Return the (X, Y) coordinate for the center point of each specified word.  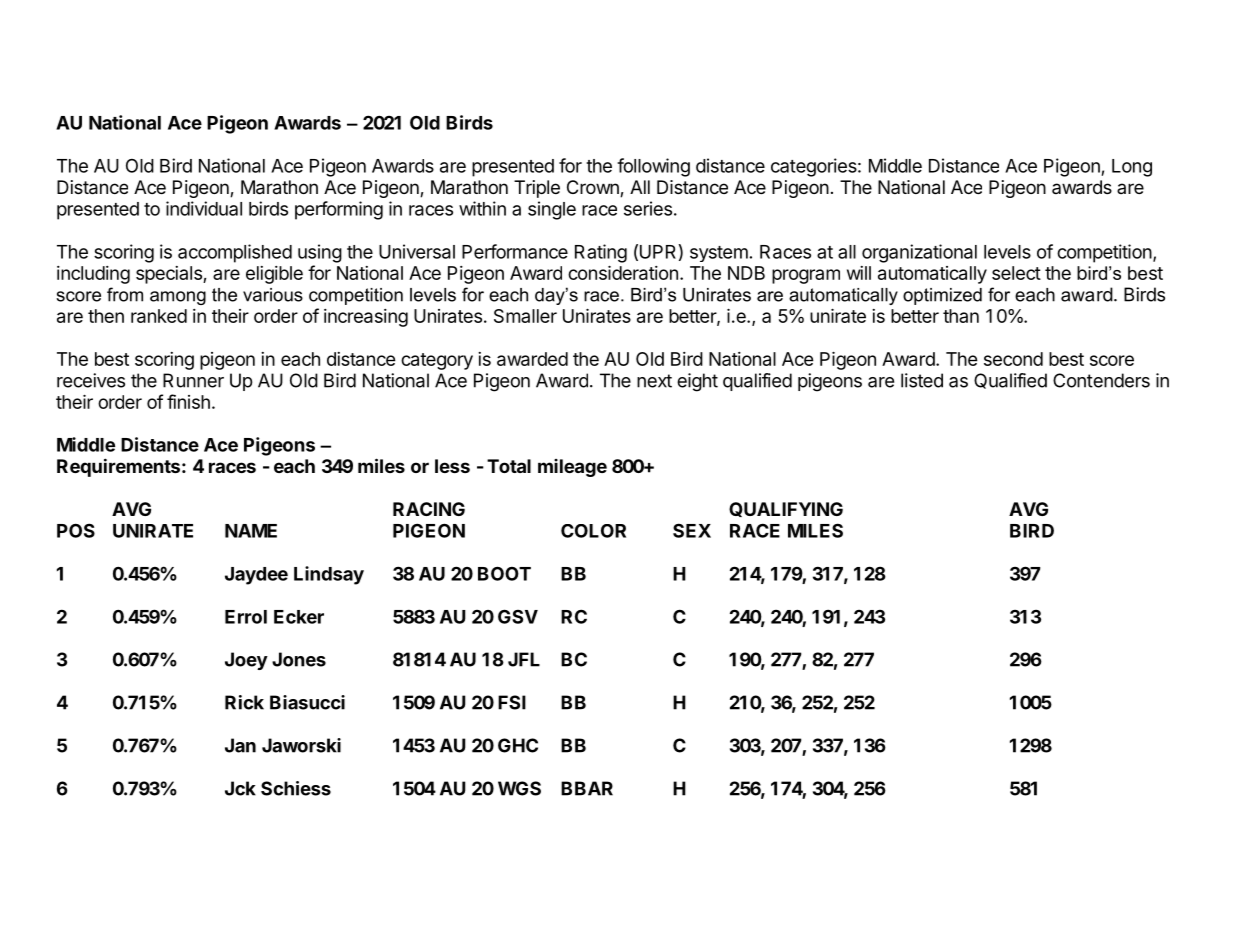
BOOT (504, 573)
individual (204, 208)
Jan (240, 745)
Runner (193, 380)
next (654, 381)
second (1013, 359)
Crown (594, 188)
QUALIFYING (786, 509)
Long (1132, 168)
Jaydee (256, 576)
